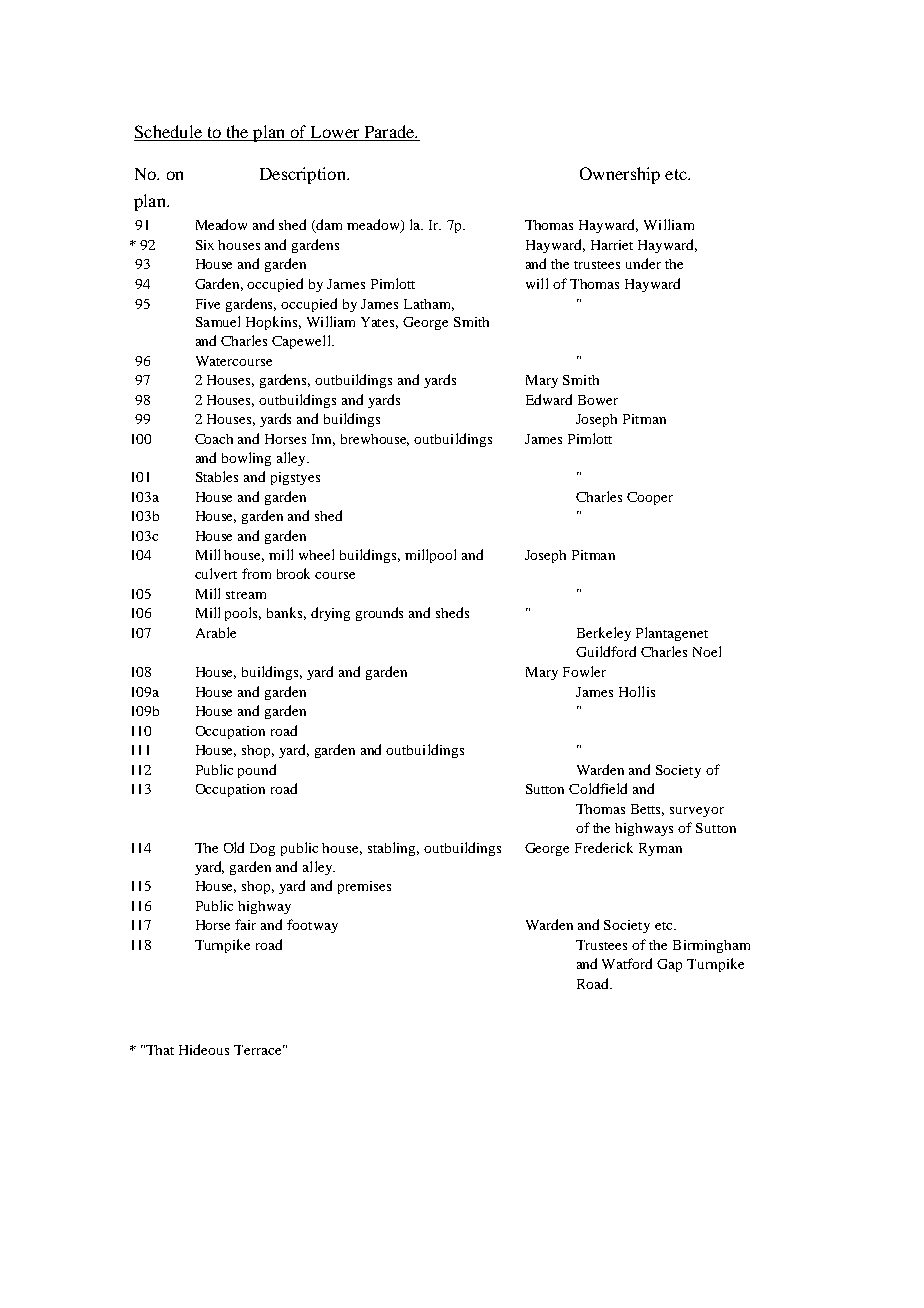 This page has height=1308, width=924. What do you see at coordinates (620, 175) in the page?
I see `Ownership` at bounding box center [620, 175].
